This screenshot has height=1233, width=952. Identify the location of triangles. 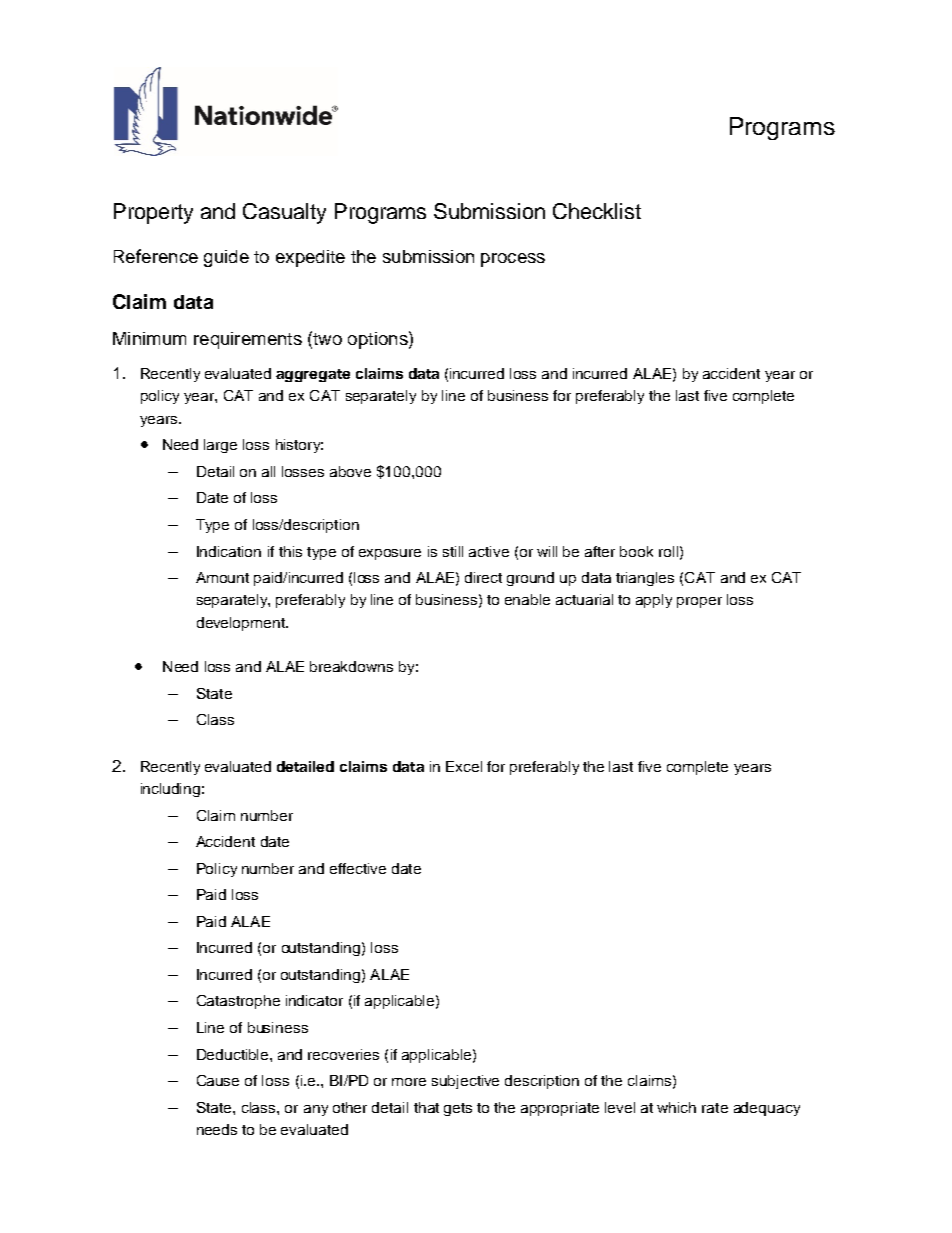
(645, 579).
